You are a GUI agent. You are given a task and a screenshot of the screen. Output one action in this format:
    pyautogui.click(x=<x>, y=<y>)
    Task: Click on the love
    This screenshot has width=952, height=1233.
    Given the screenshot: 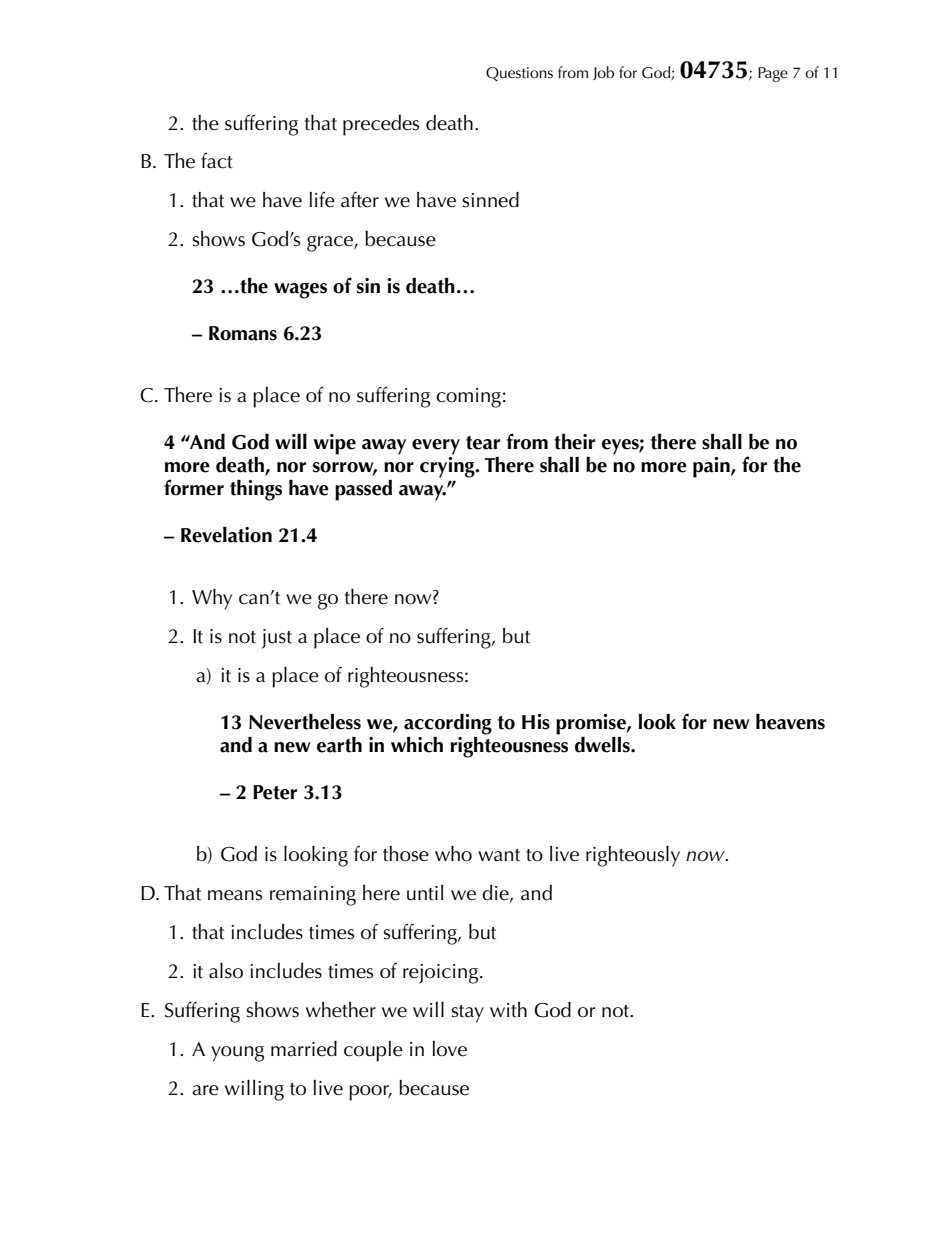 What is the action you would take?
    pyautogui.click(x=450, y=1049)
